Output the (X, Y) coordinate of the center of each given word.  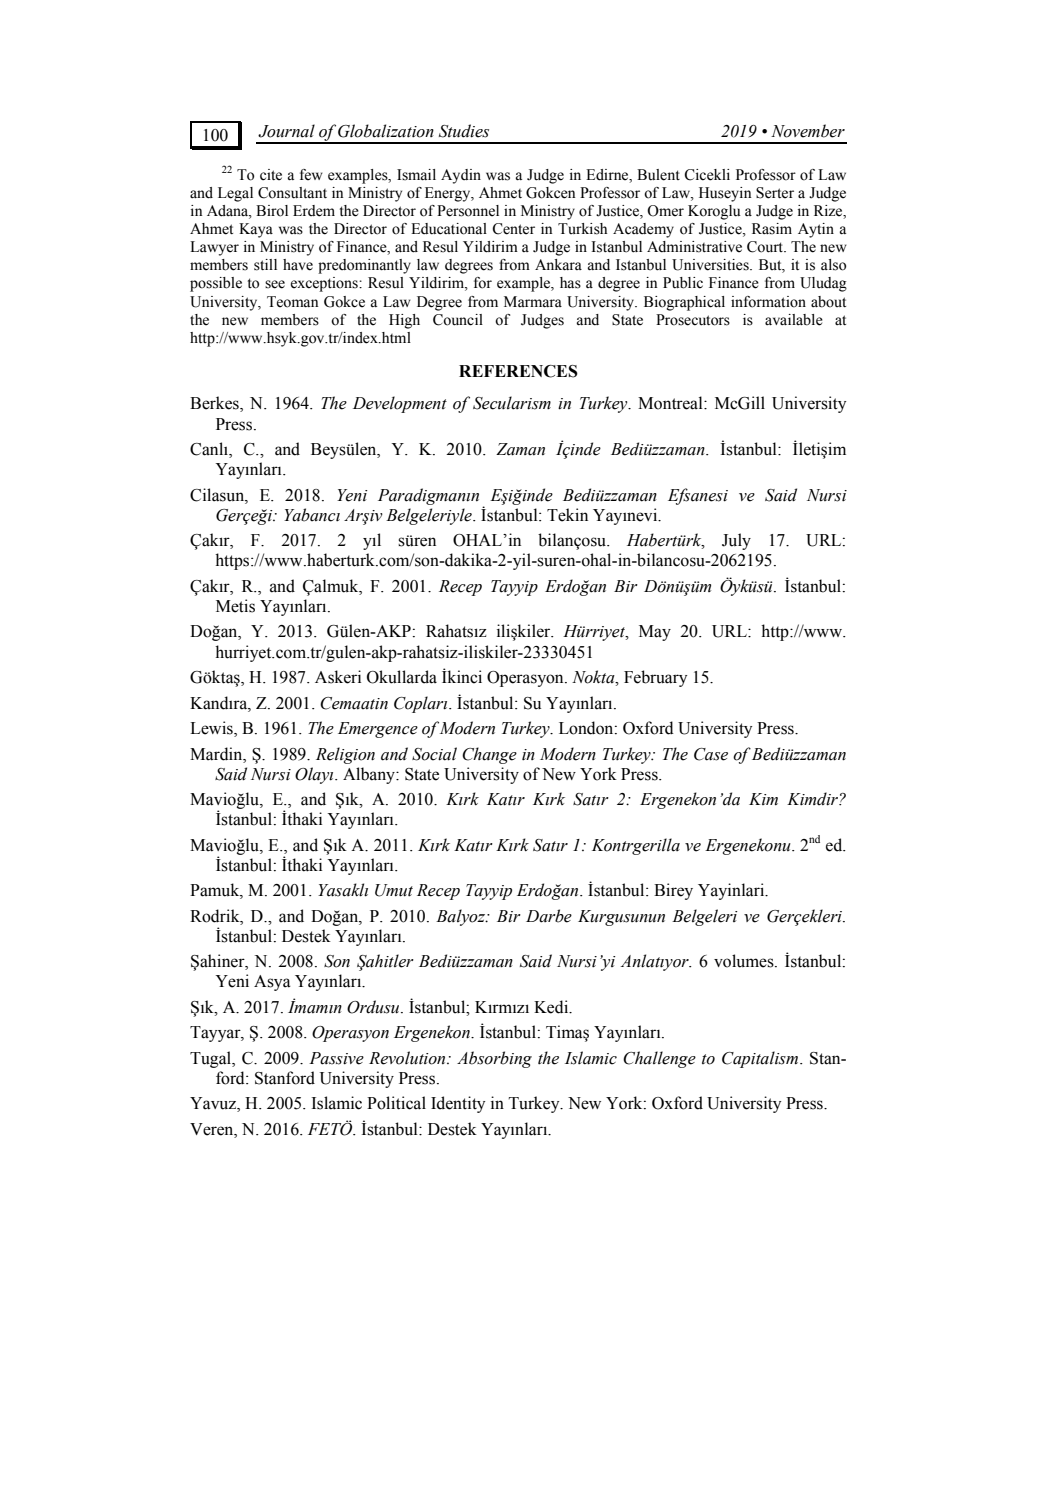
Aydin (461, 176)
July (736, 541)
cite (271, 175)
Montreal (671, 403)
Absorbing (494, 1059)
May (655, 633)
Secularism (512, 403)
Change (489, 755)
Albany (370, 775)
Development (400, 404)
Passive (336, 1058)
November (808, 131)
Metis (235, 606)
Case (711, 754)
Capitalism (761, 1059)
